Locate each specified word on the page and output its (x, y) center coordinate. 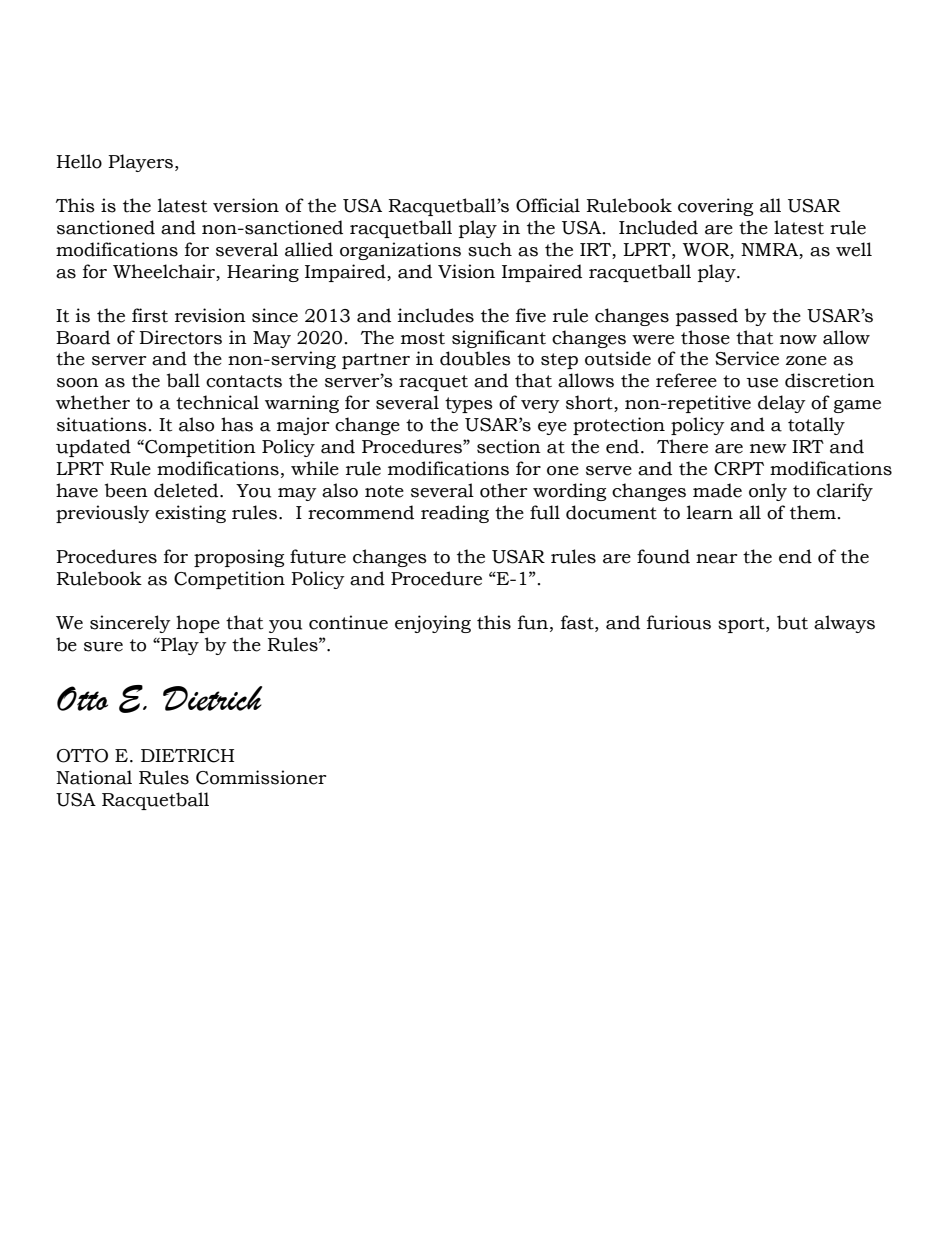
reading (455, 514)
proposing (239, 558)
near (717, 559)
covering (715, 207)
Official (548, 205)
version (246, 205)
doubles (475, 358)
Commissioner (261, 777)
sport (742, 625)
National (94, 777)
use (762, 383)
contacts (244, 381)
